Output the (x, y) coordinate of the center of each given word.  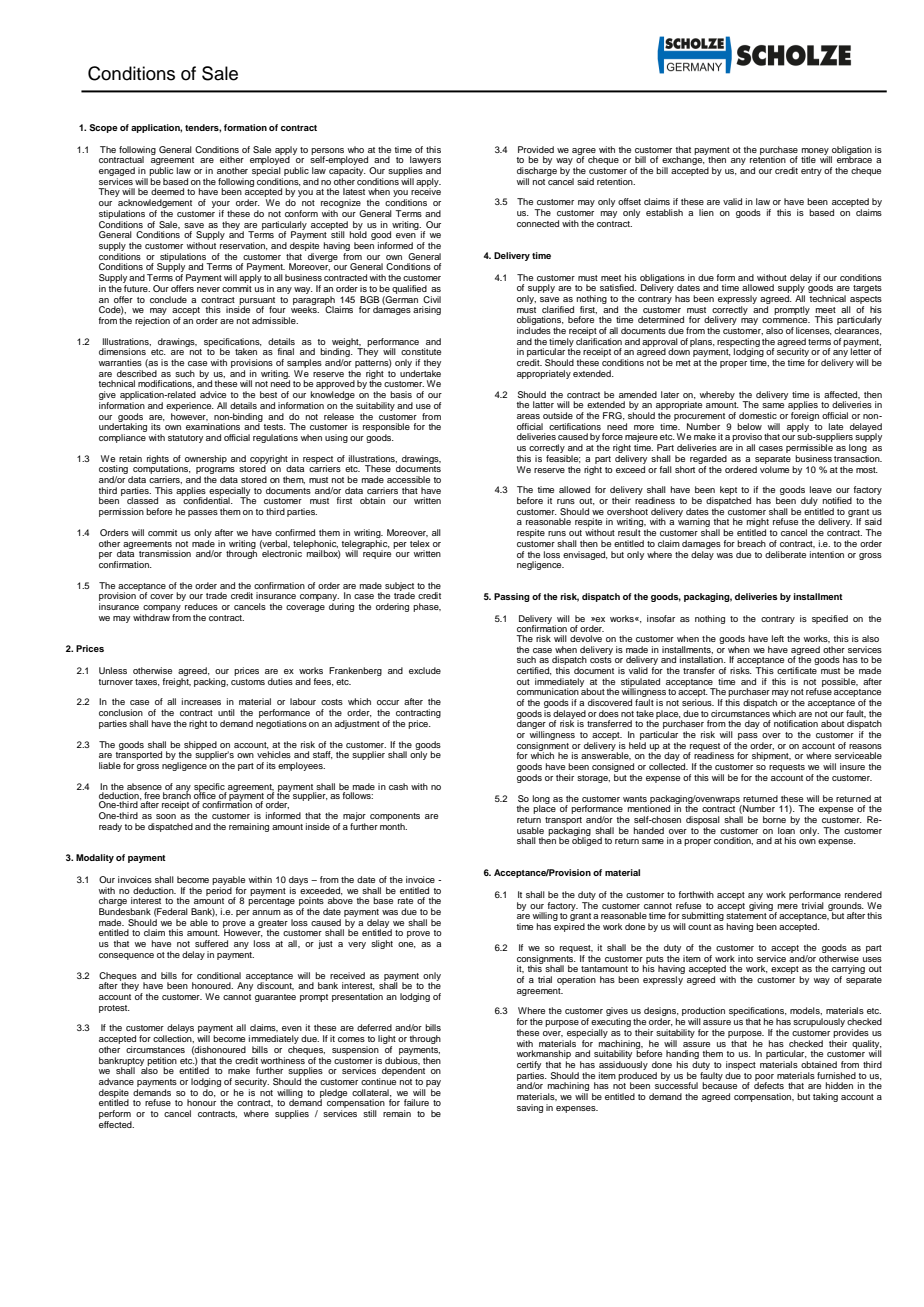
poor (764, 1078)
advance (116, 1081)
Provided (536, 149)
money (816, 152)
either (232, 159)
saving (530, 1108)
